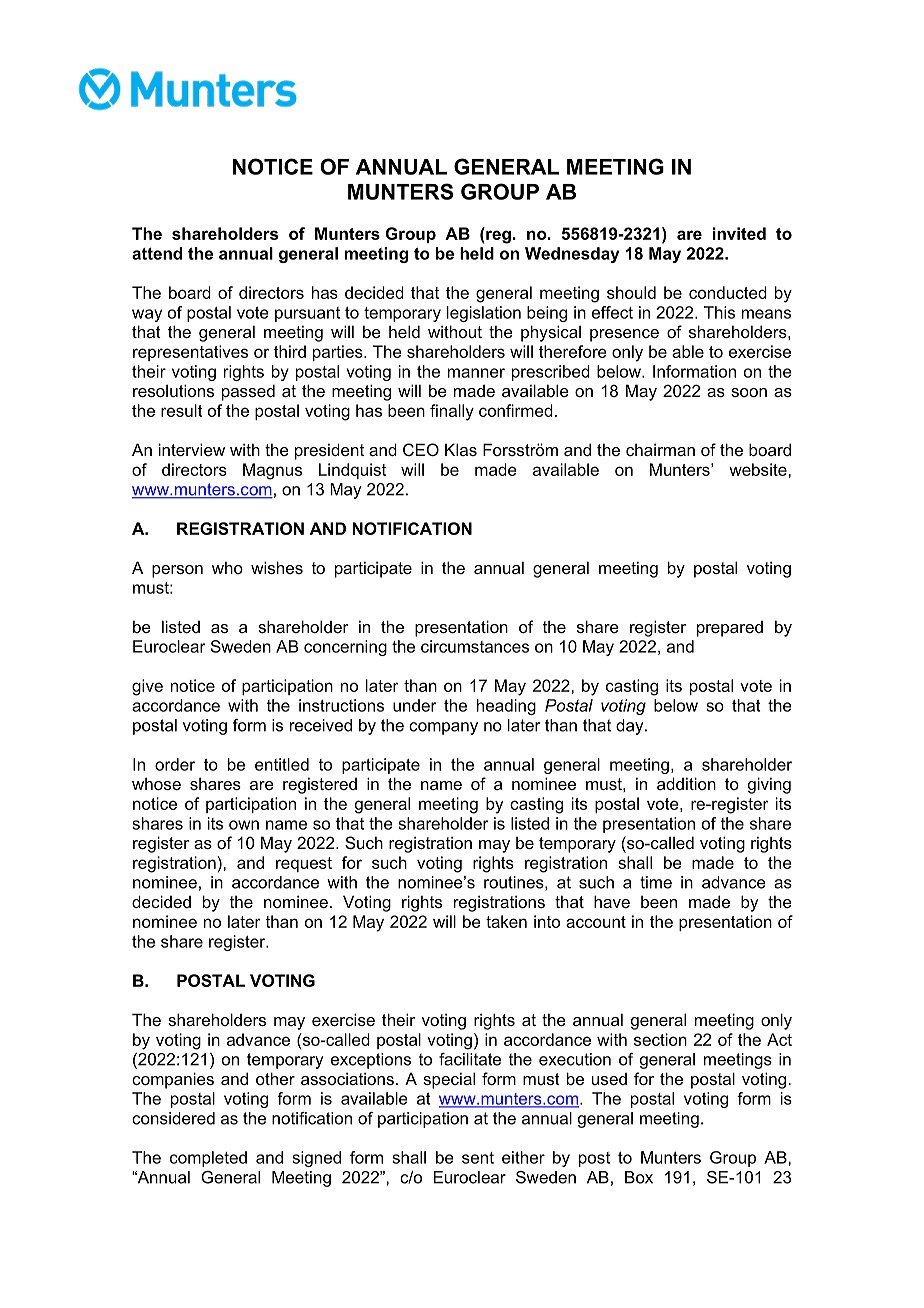 The width and height of the screenshot is (924, 1308). I want to click on conducted, so click(728, 292).
